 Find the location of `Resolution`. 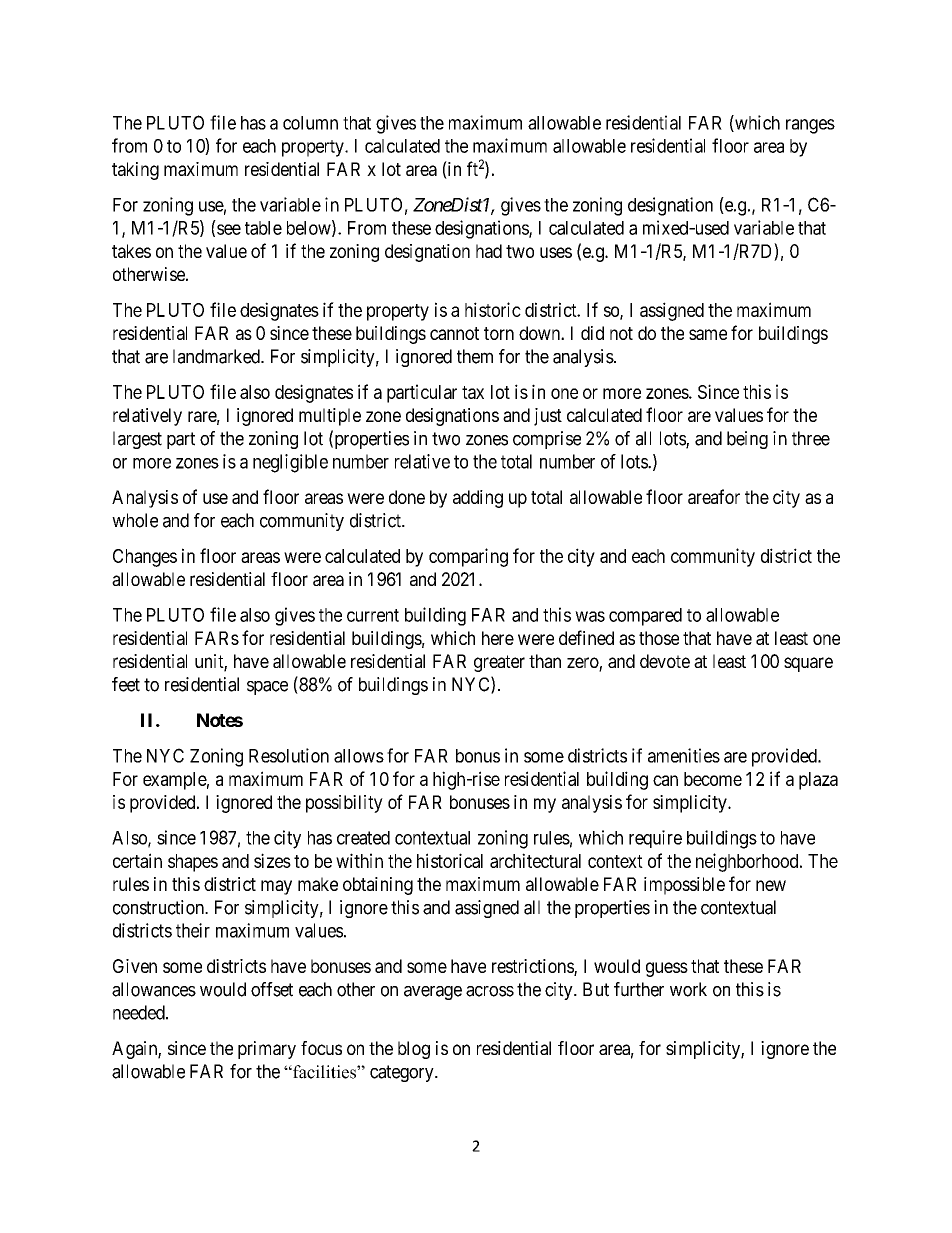

Resolution is located at coordinates (289, 755).
